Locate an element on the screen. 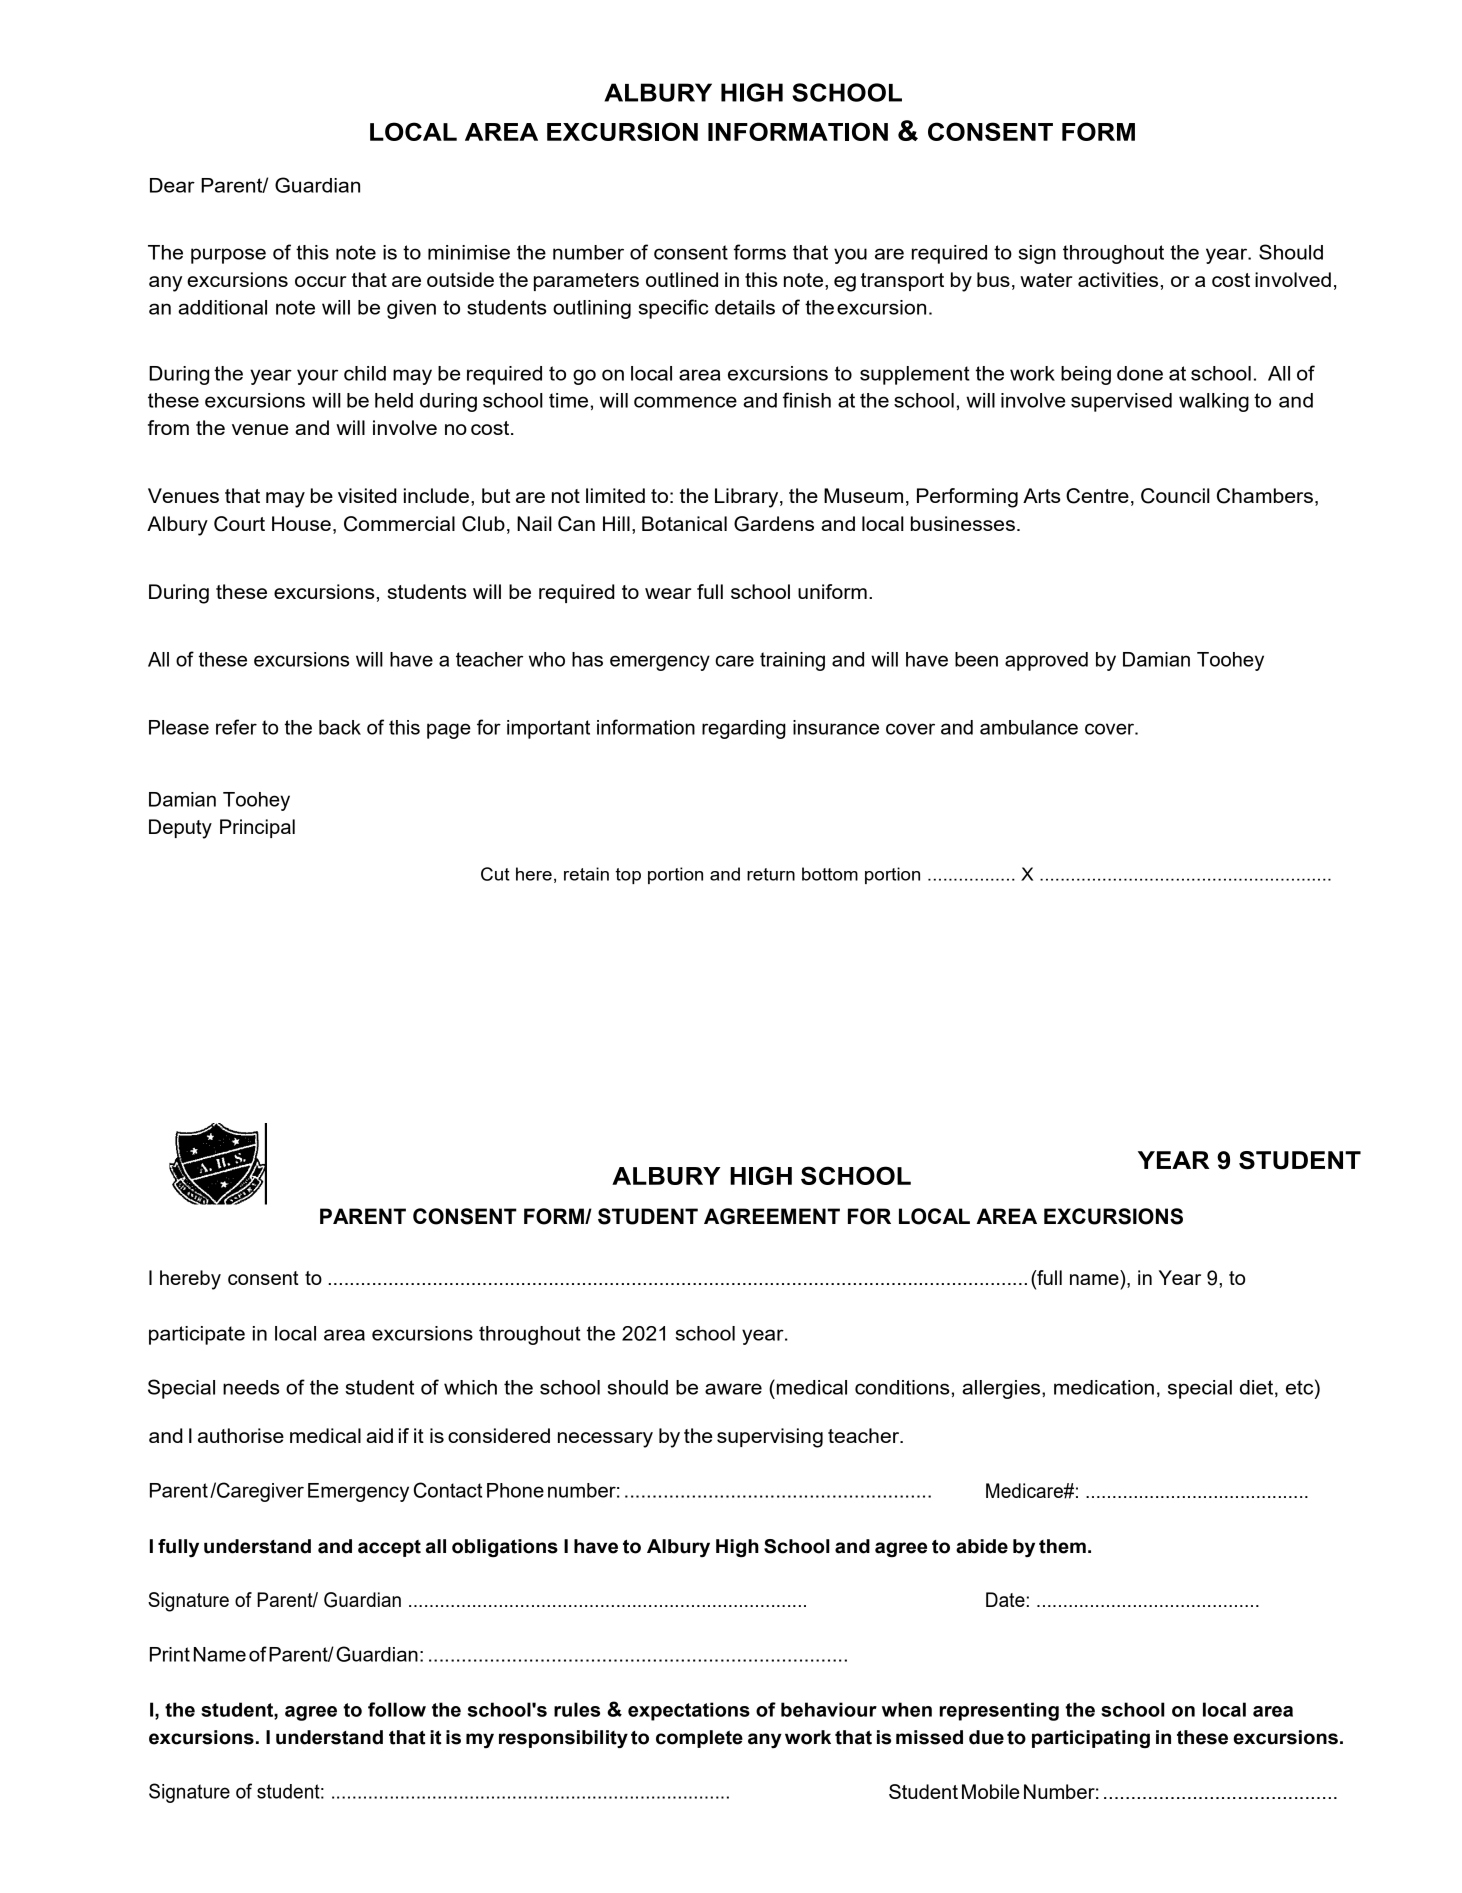 The image size is (1462, 1893). return is located at coordinates (771, 874).
